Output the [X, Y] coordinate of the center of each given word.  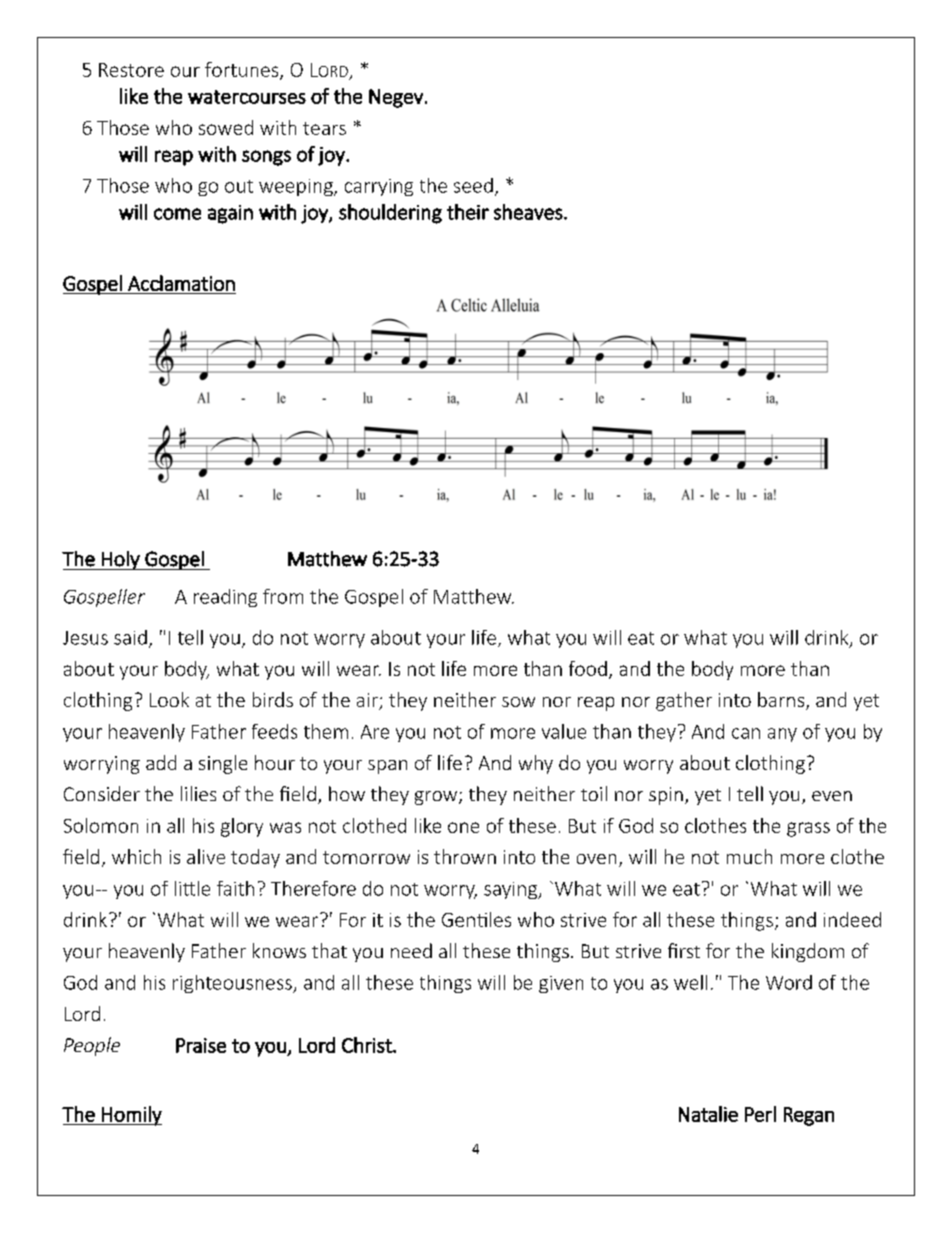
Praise [201, 1045]
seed [473, 185]
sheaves [529, 212]
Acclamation [181, 283]
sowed [226, 127]
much [749, 856]
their [468, 212]
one [463, 827]
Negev [396, 98]
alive [206, 856]
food [588, 668]
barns [782, 701]
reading [225, 598]
